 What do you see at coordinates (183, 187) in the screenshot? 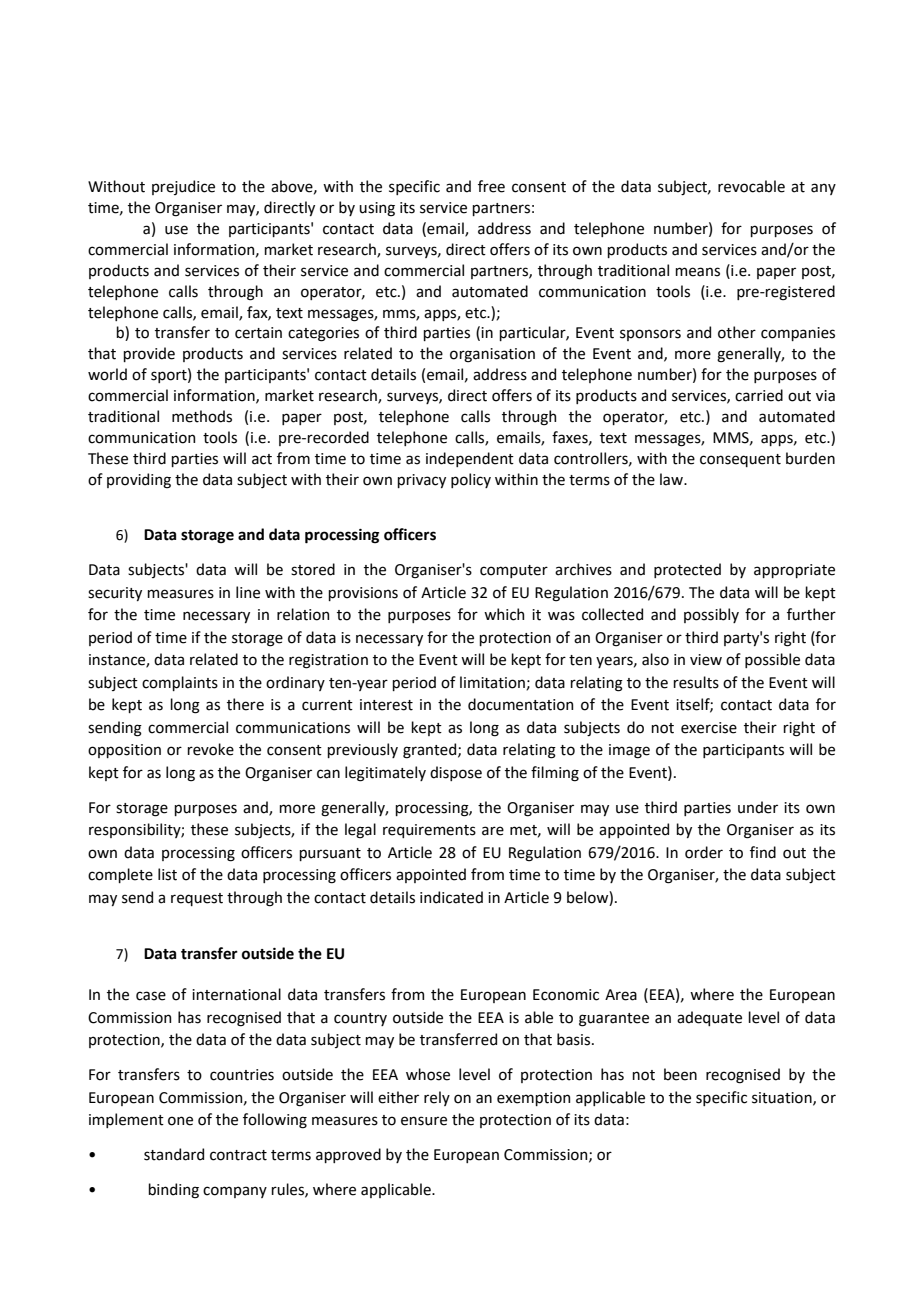
I see `prejudice` at bounding box center [183, 187].
